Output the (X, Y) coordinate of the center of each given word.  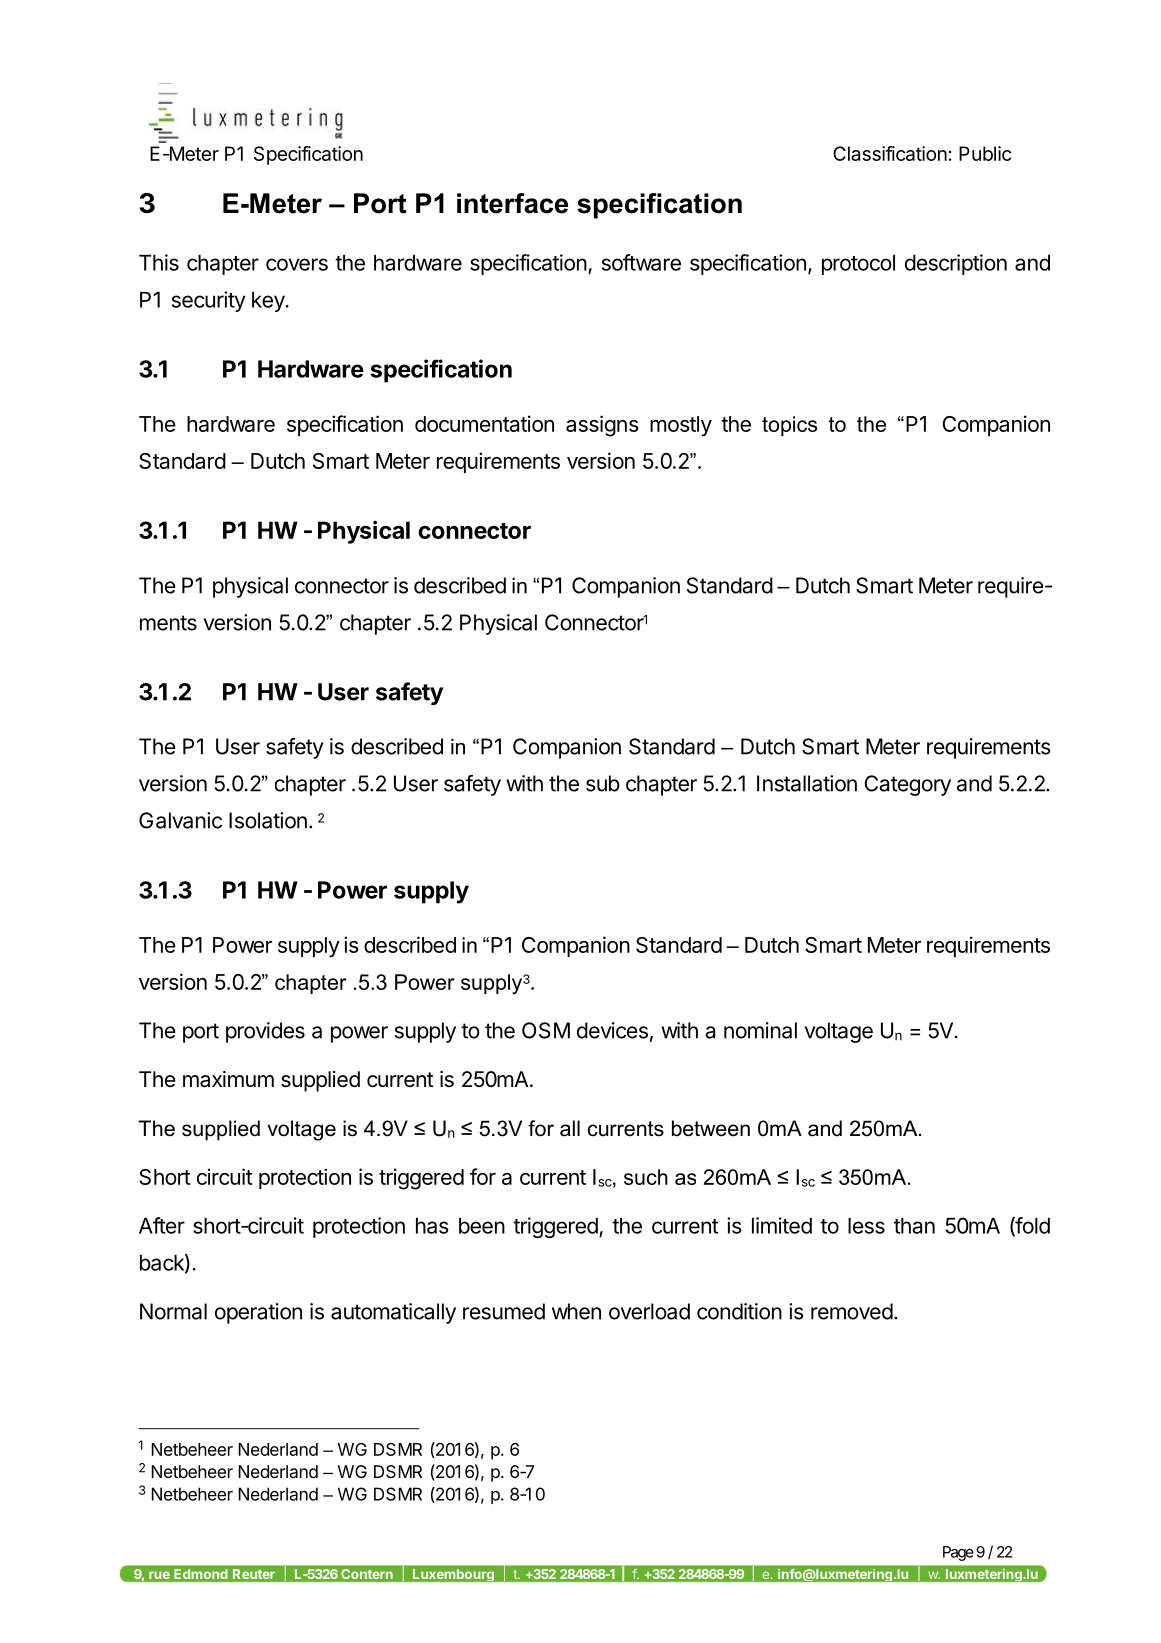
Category (907, 785)
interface (512, 203)
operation (258, 1313)
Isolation (268, 820)
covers (297, 264)
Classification (890, 153)
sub (603, 783)
